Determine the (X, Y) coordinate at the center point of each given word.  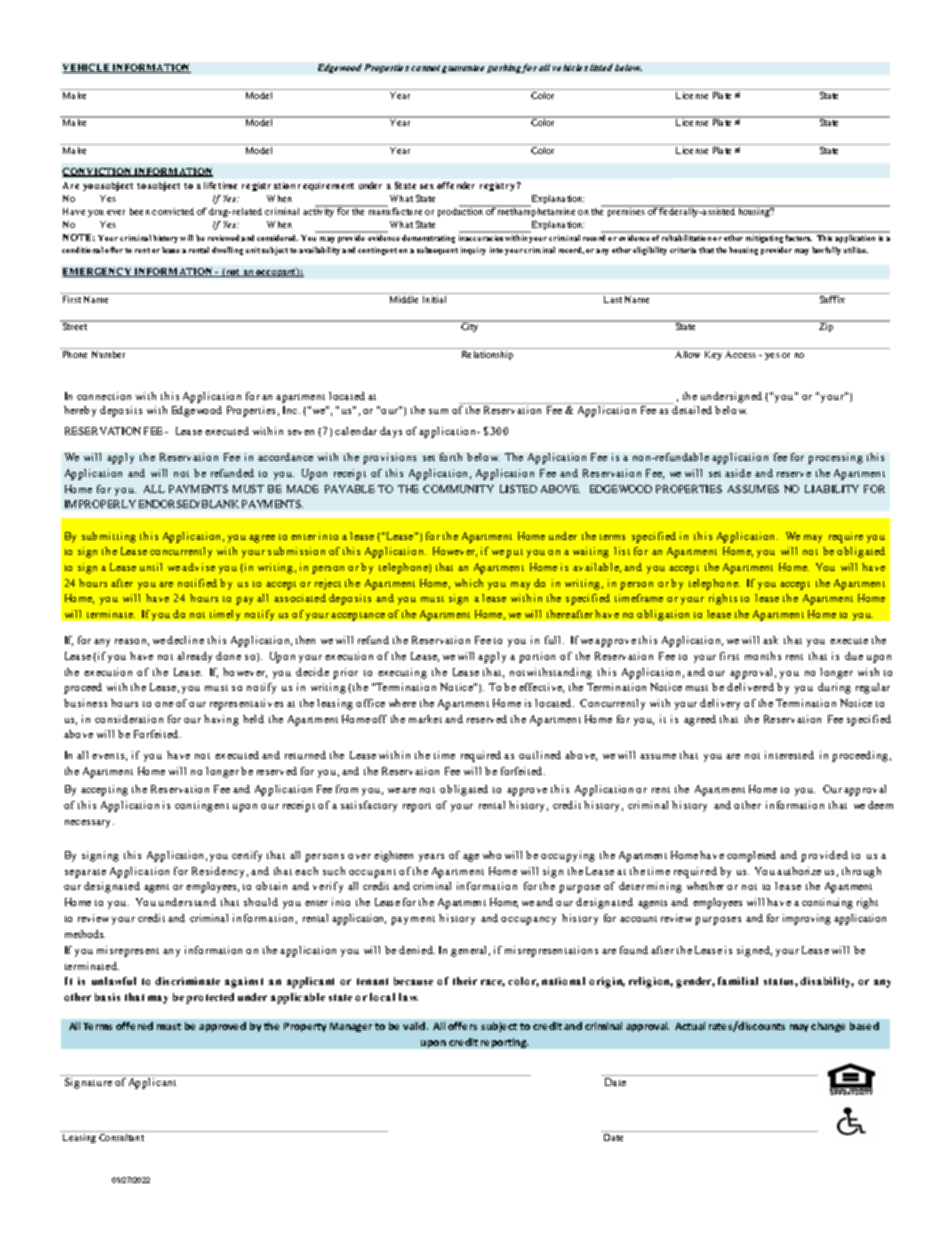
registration (268, 186)
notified (197, 583)
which (469, 583)
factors (798, 238)
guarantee (463, 69)
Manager (351, 1027)
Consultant (121, 1137)
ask (770, 640)
